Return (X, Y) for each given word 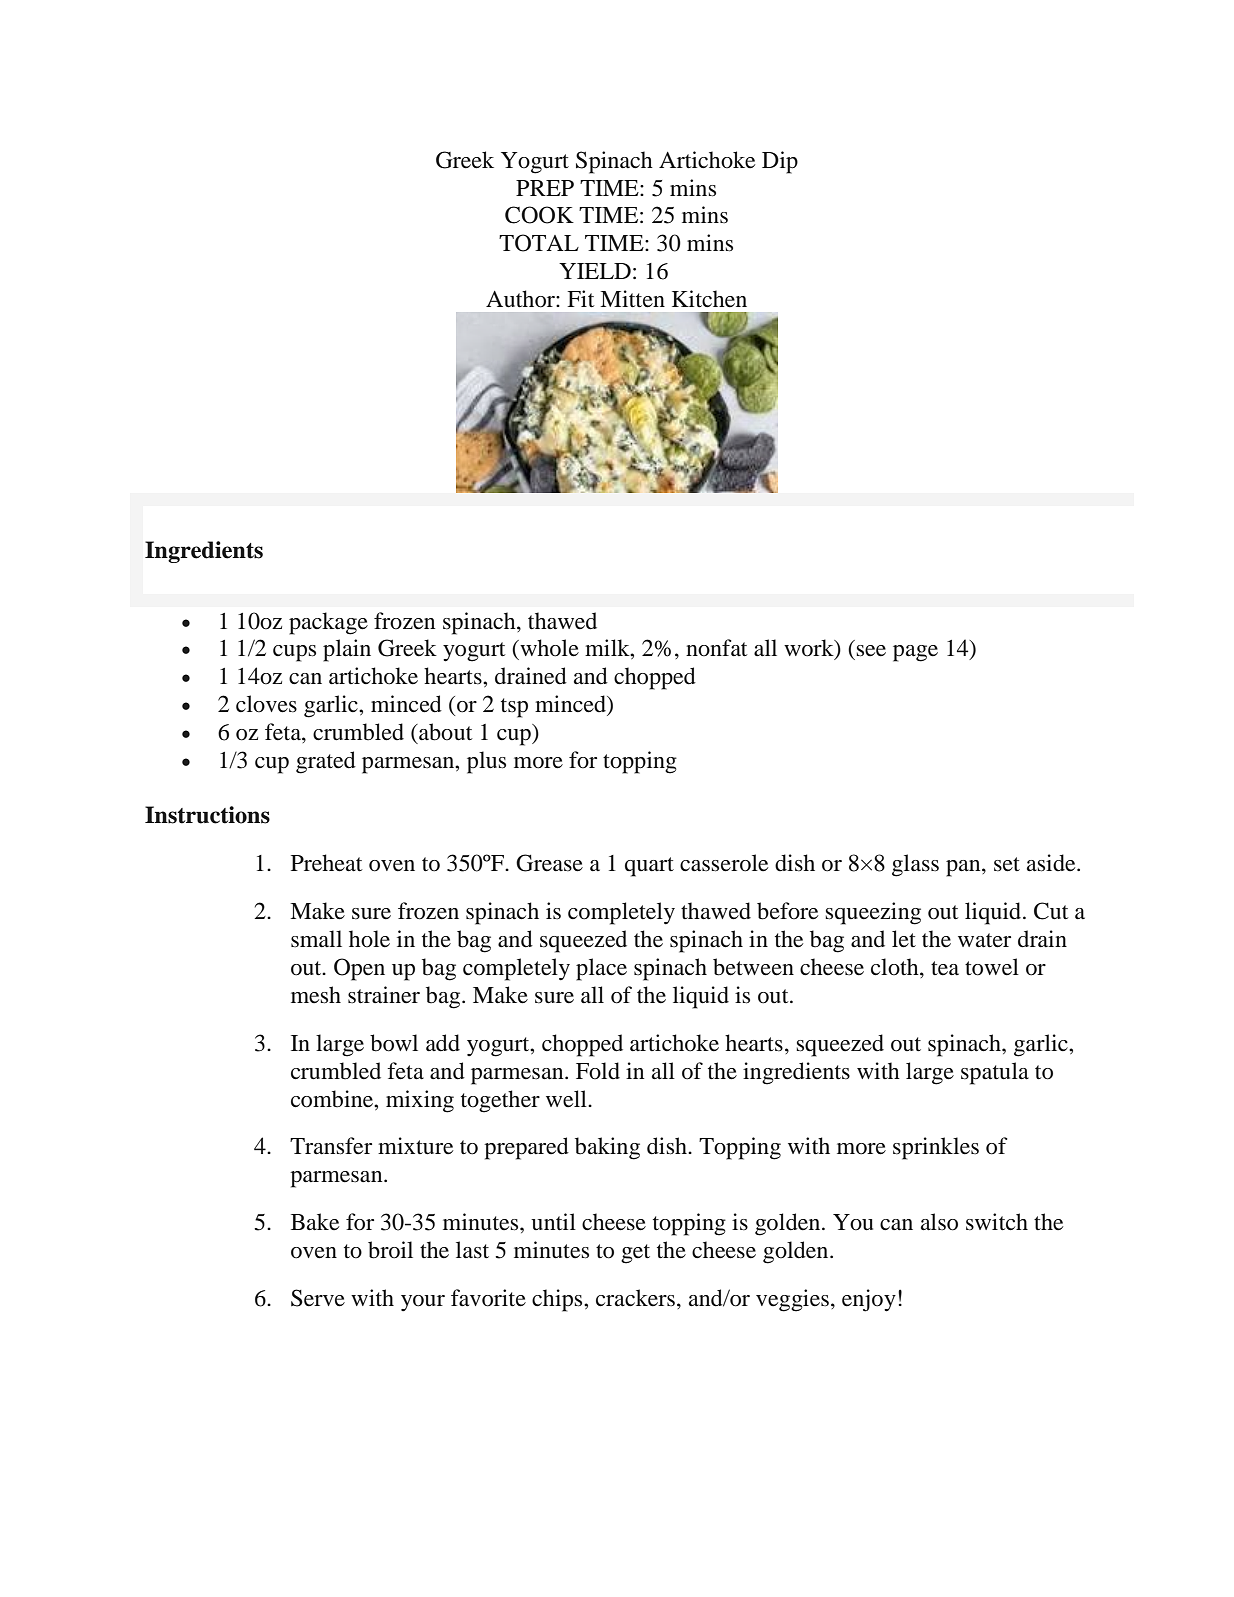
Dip (780, 162)
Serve (318, 1298)
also (939, 1222)
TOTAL (539, 243)
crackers (635, 1298)
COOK (539, 215)
